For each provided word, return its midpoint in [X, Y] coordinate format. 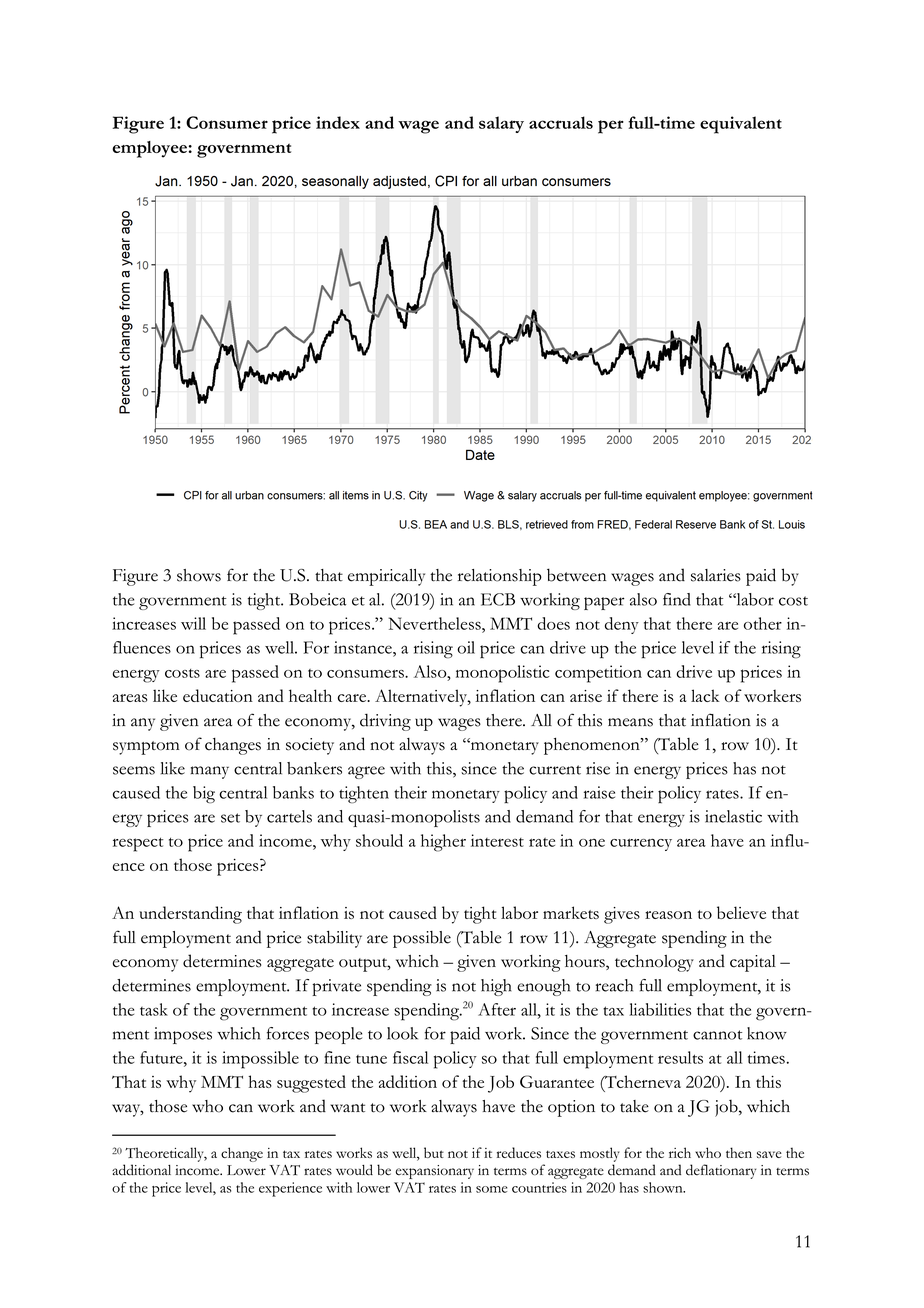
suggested [311, 1084]
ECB [498, 599]
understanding [190, 915]
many [210, 772]
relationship [500, 577]
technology [654, 963]
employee [149, 149]
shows [199, 575]
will [193, 623]
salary [501, 124]
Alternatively [422, 698]
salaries [716, 575]
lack [705, 695]
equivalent [741, 125]
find [677, 599]
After [497, 1009]
